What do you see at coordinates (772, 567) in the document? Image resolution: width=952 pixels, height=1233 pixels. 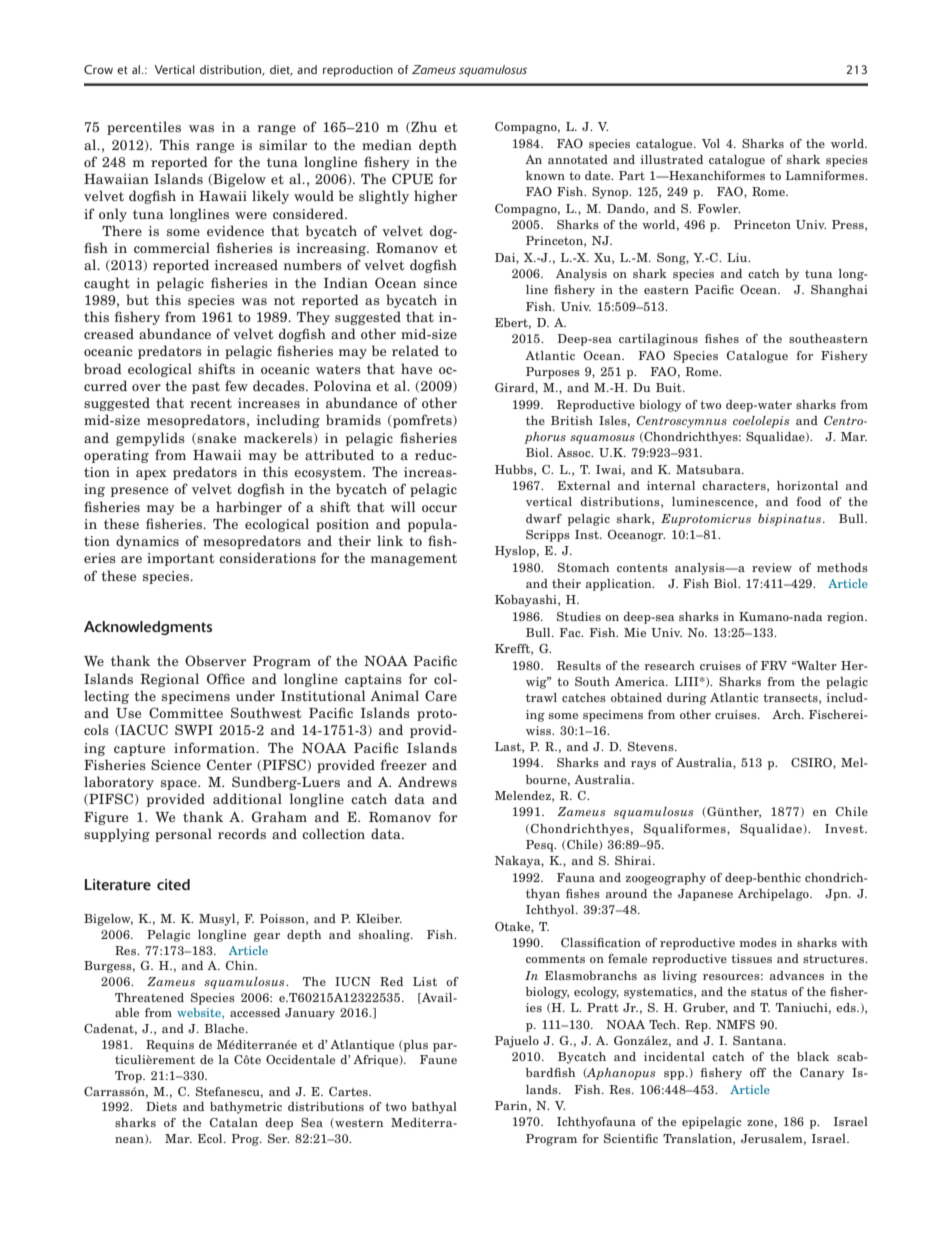 I see `review` at bounding box center [772, 567].
